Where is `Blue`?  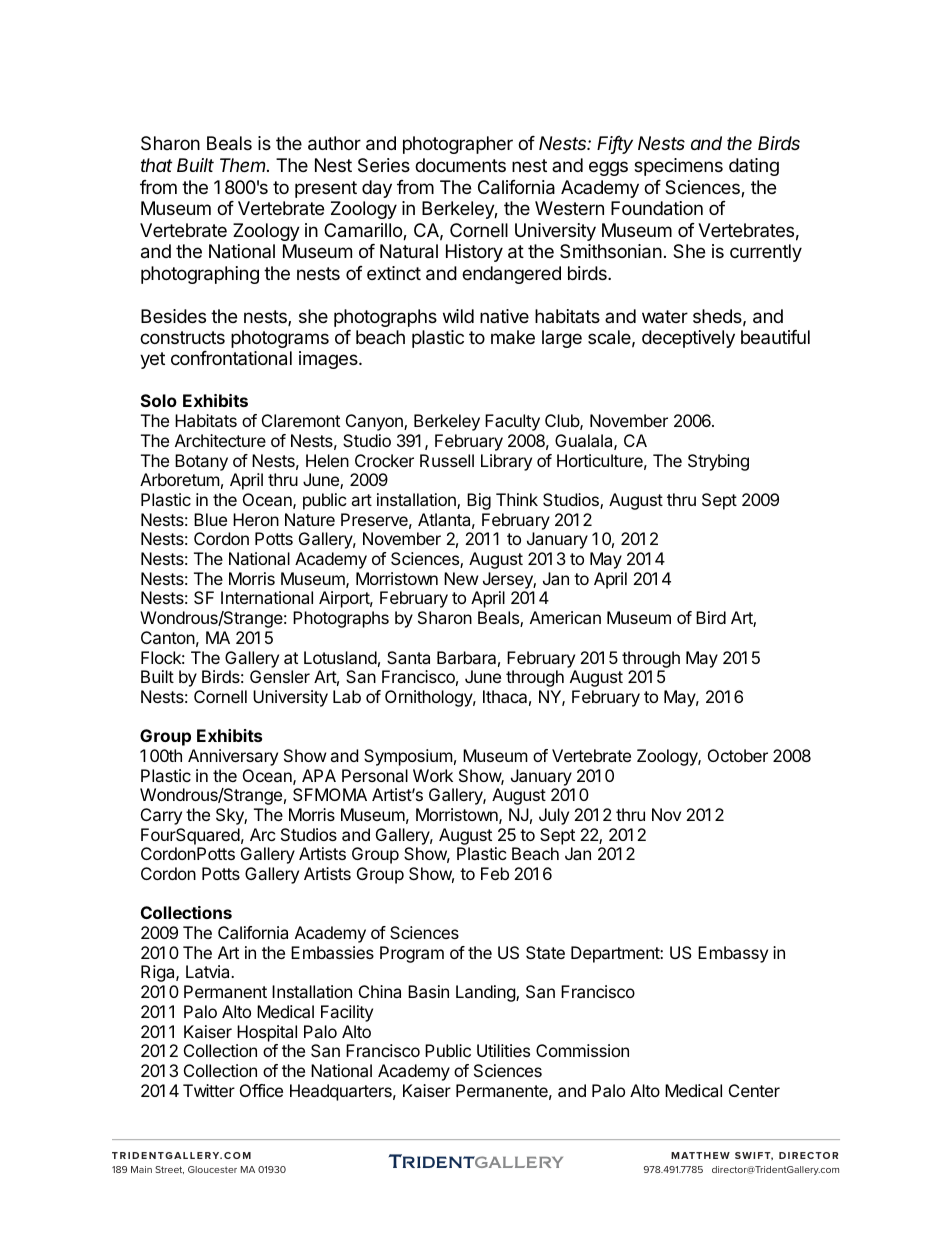
Blue is located at coordinates (210, 519).
